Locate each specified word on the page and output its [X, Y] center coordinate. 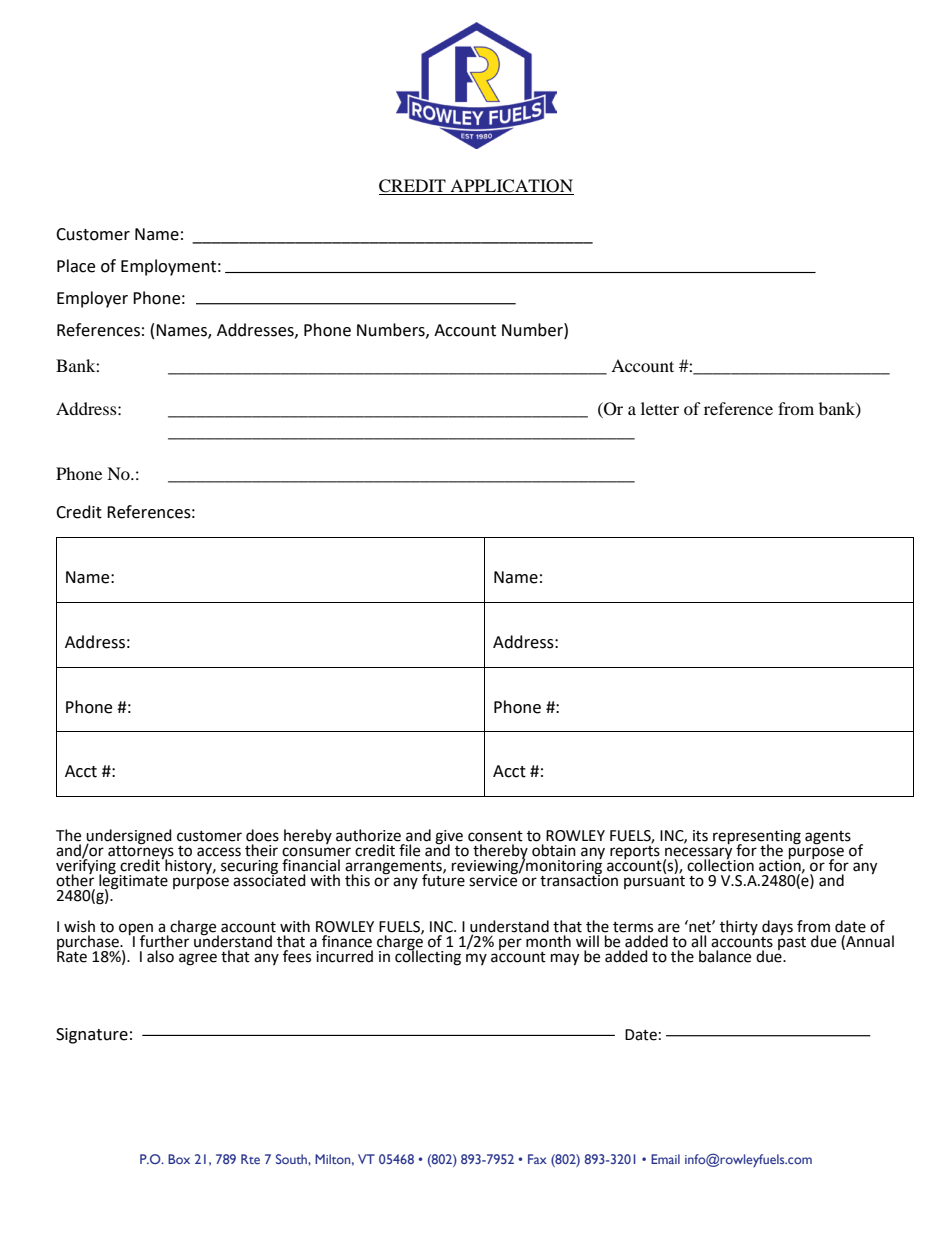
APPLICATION [511, 187]
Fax [537, 1159]
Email [665, 1159]
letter [660, 408]
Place [76, 266]
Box [179, 1159]
